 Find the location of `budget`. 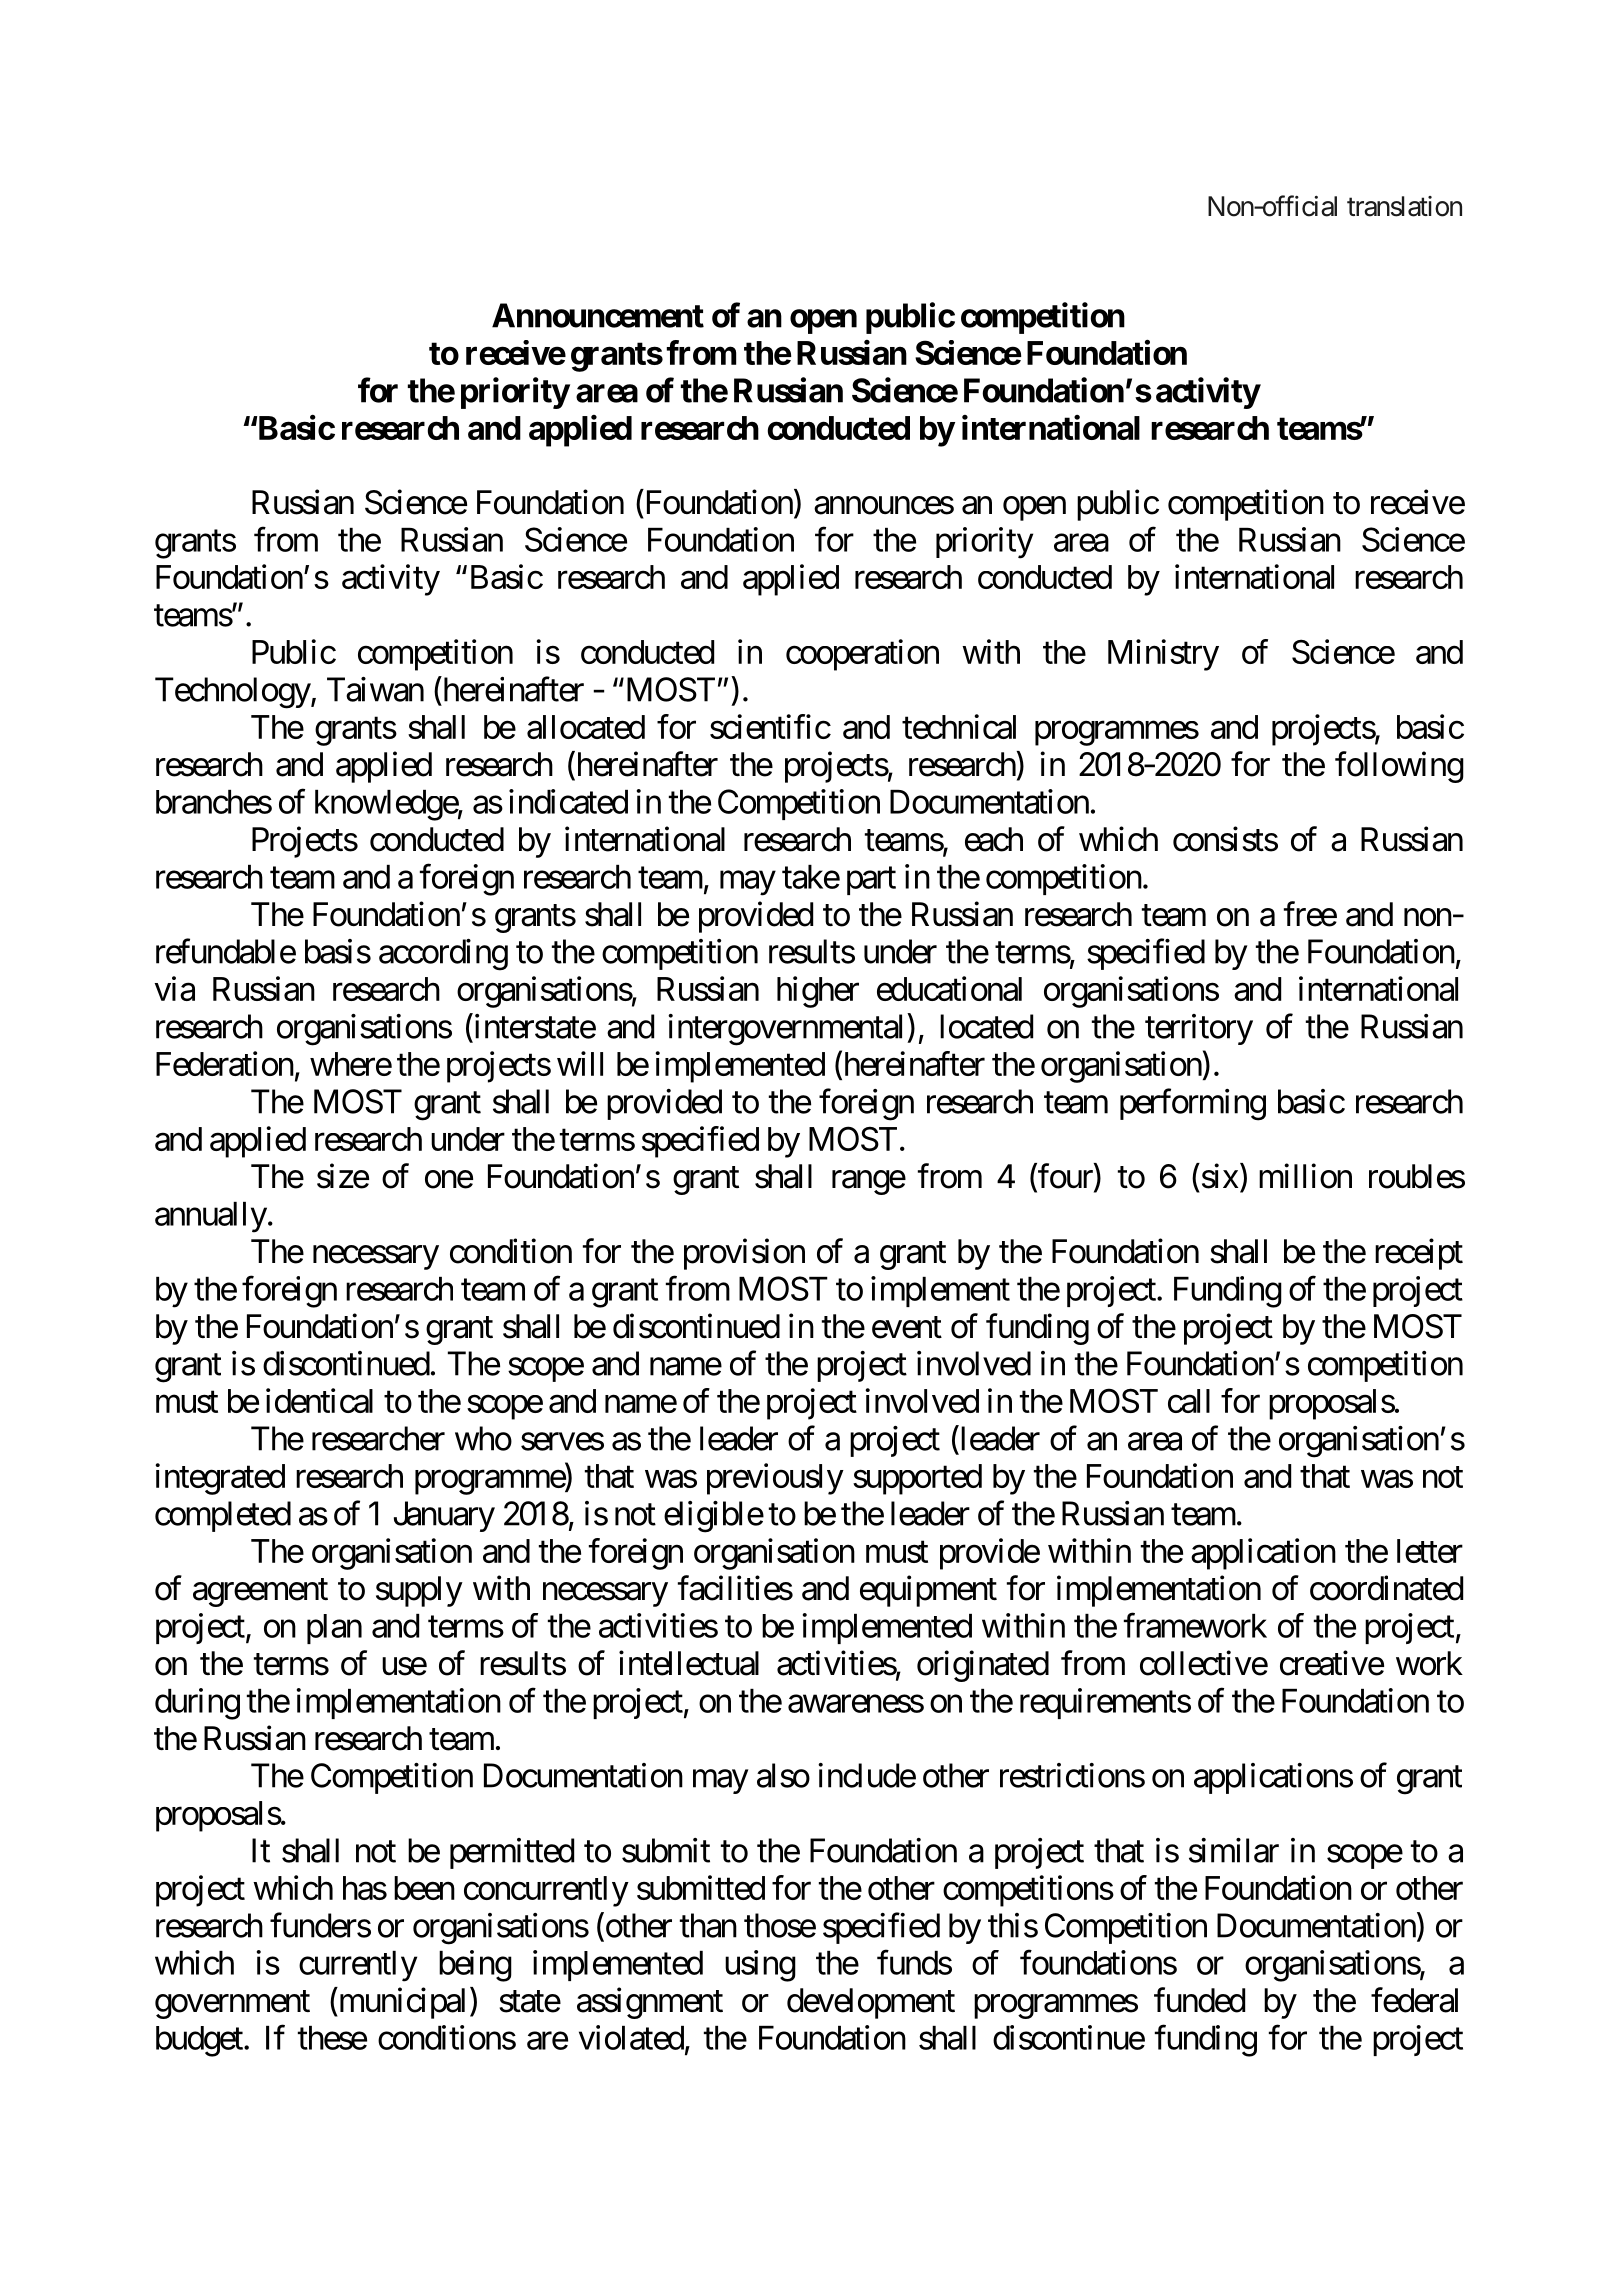

budget is located at coordinates (199, 2041).
